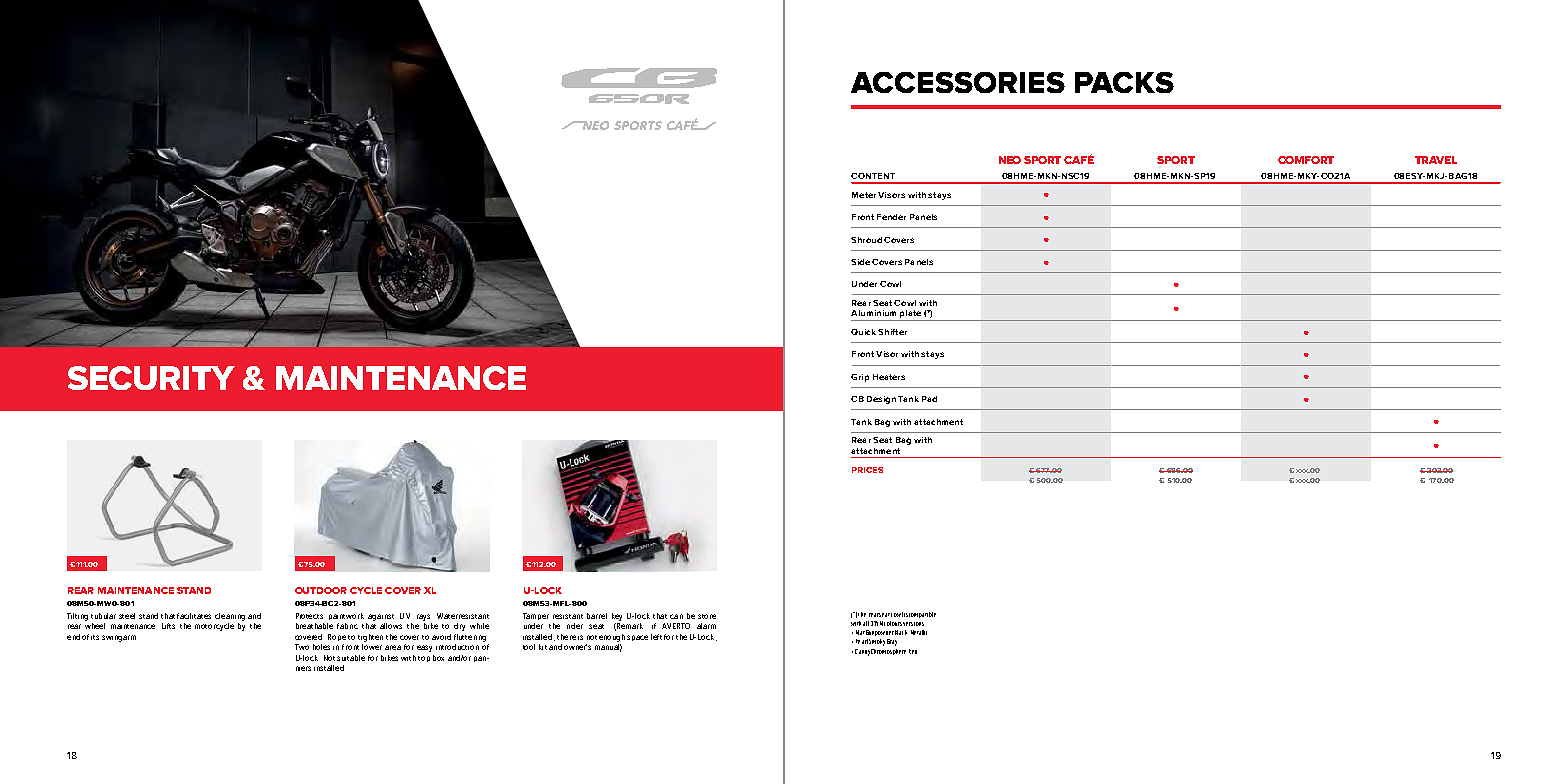 This document has height=784, width=1568. What do you see at coordinates (1124, 82) in the document?
I see `PACKS` at bounding box center [1124, 82].
